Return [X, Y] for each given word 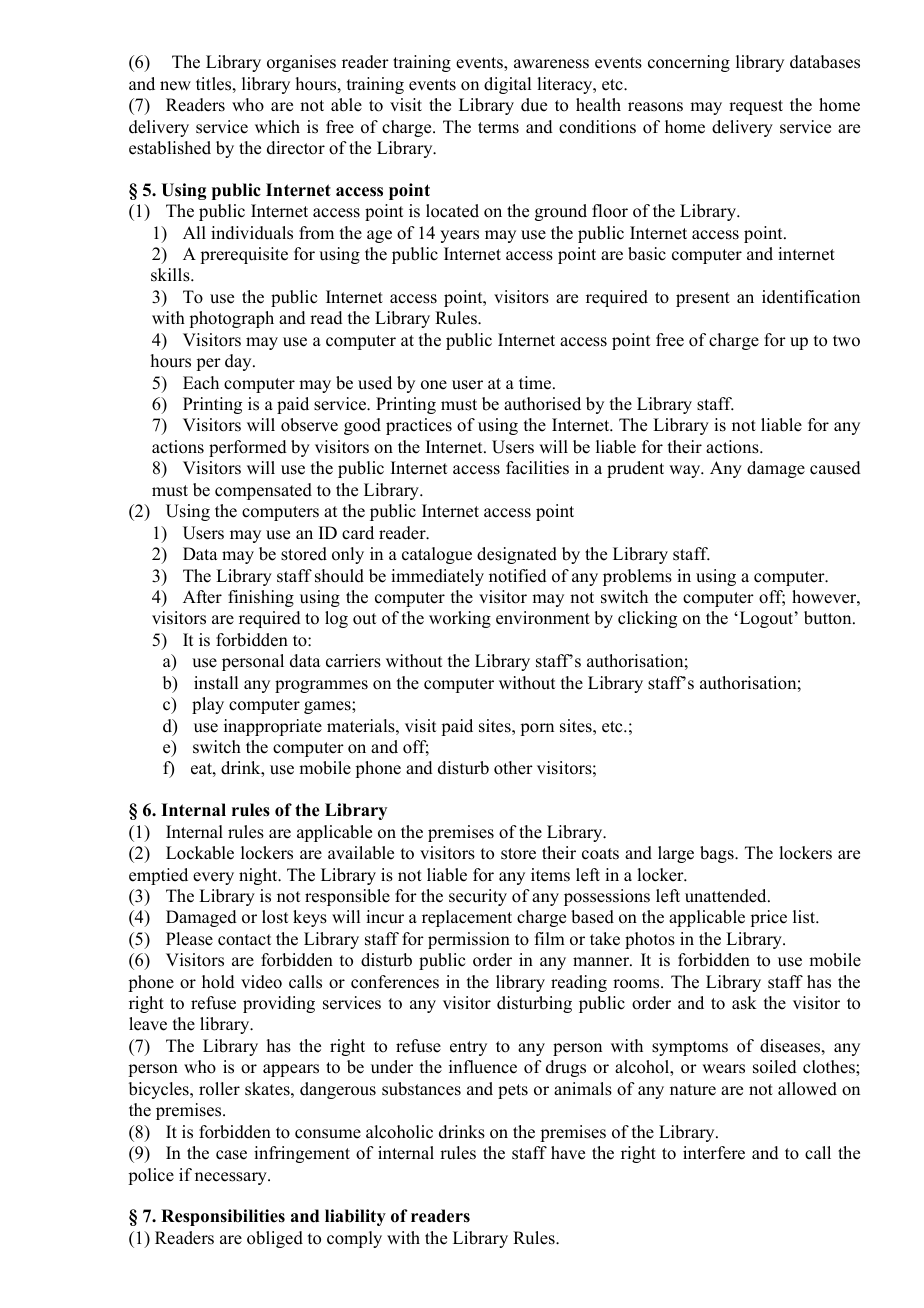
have [568, 1153]
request [756, 107]
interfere [714, 1153]
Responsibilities [223, 1217]
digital [507, 85]
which [277, 127]
